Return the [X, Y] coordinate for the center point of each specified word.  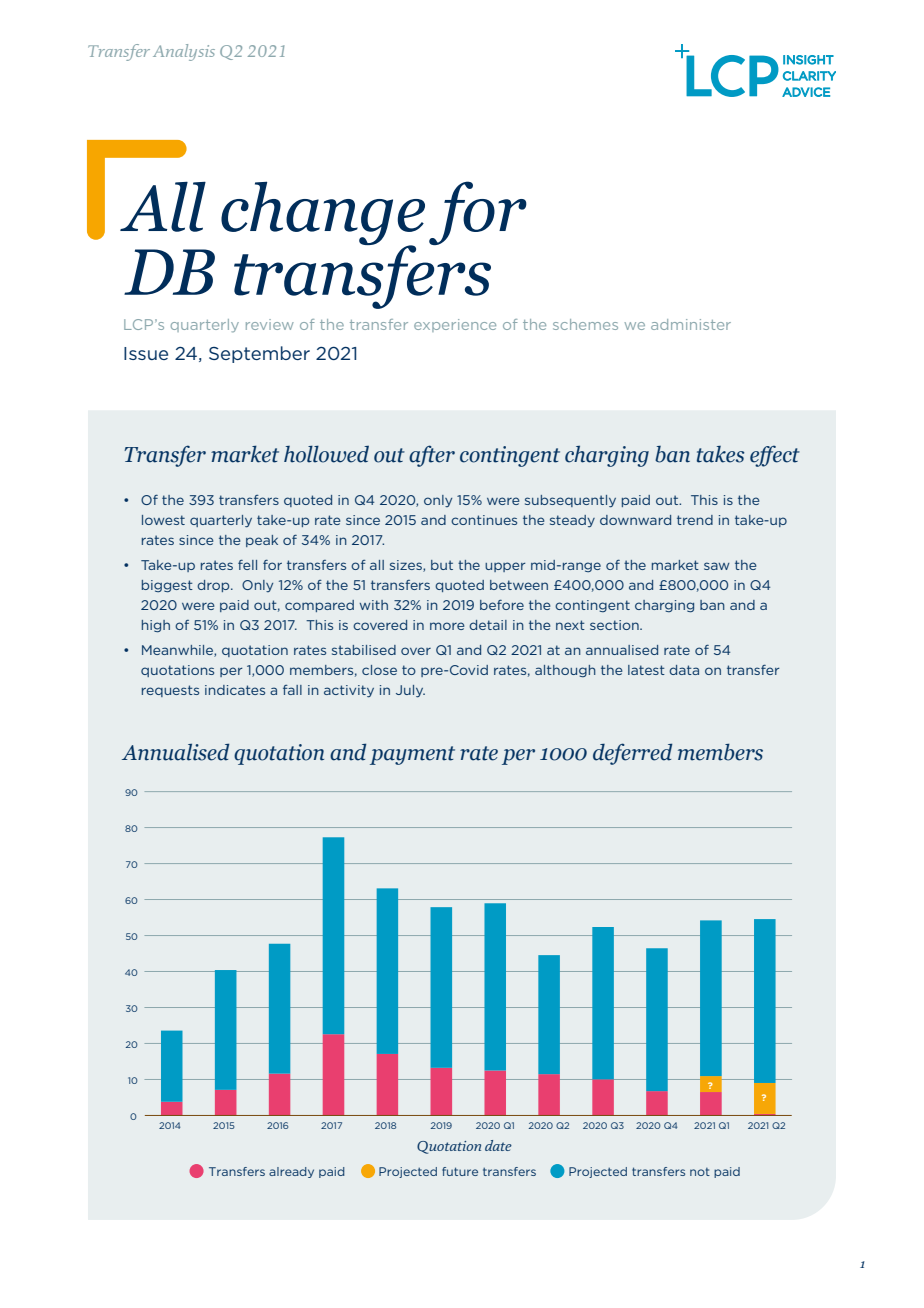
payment [412, 755]
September [259, 354]
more [447, 626]
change [323, 214]
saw [717, 566]
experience [455, 325]
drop [214, 586]
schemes [585, 324]
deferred [632, 754]
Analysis [184, 52]
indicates [235, 690]
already [291, 1172]
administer [691, 324]
